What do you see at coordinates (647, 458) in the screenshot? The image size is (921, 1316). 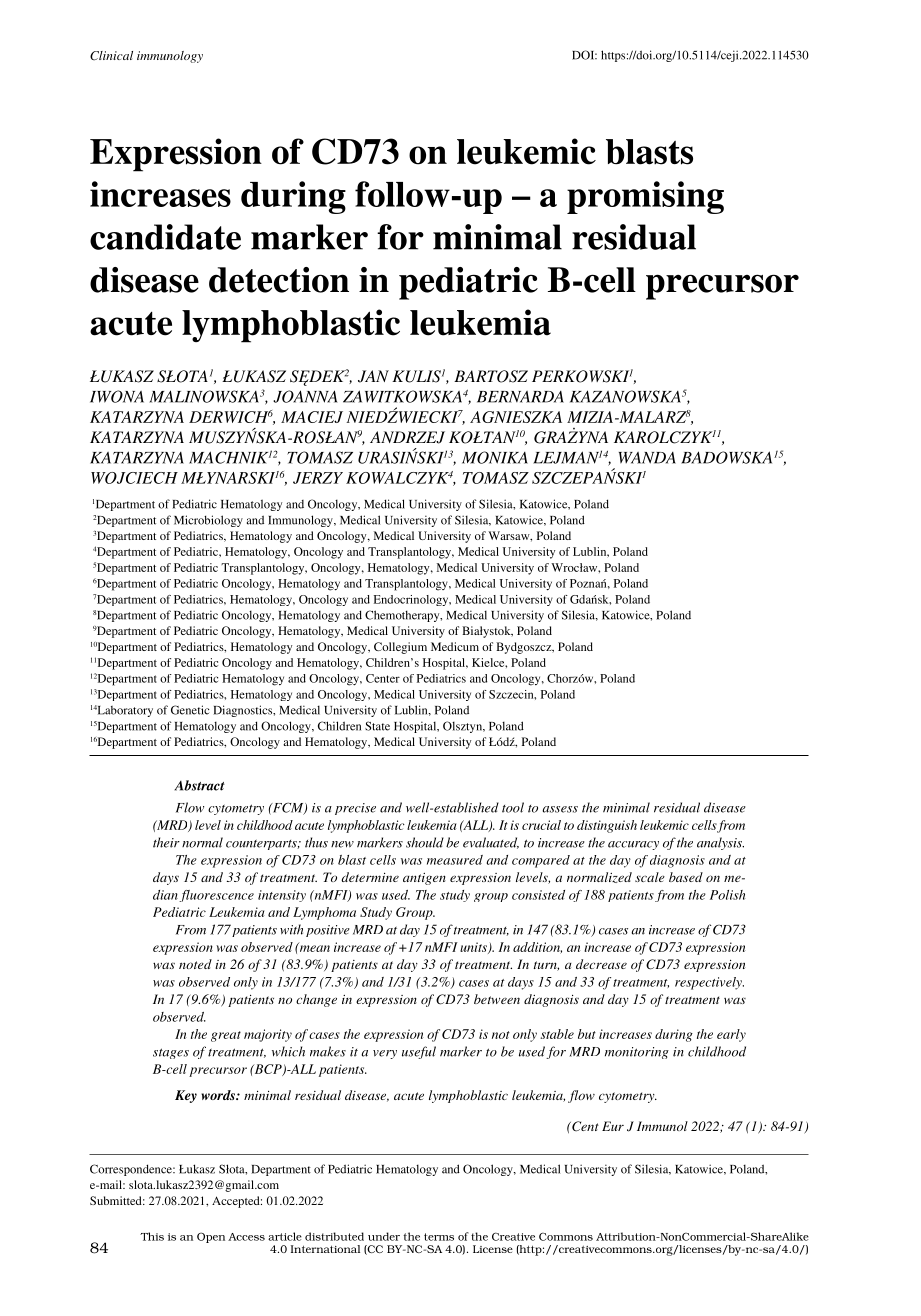 I see `Wanda` at bounding box center [647, 458].
